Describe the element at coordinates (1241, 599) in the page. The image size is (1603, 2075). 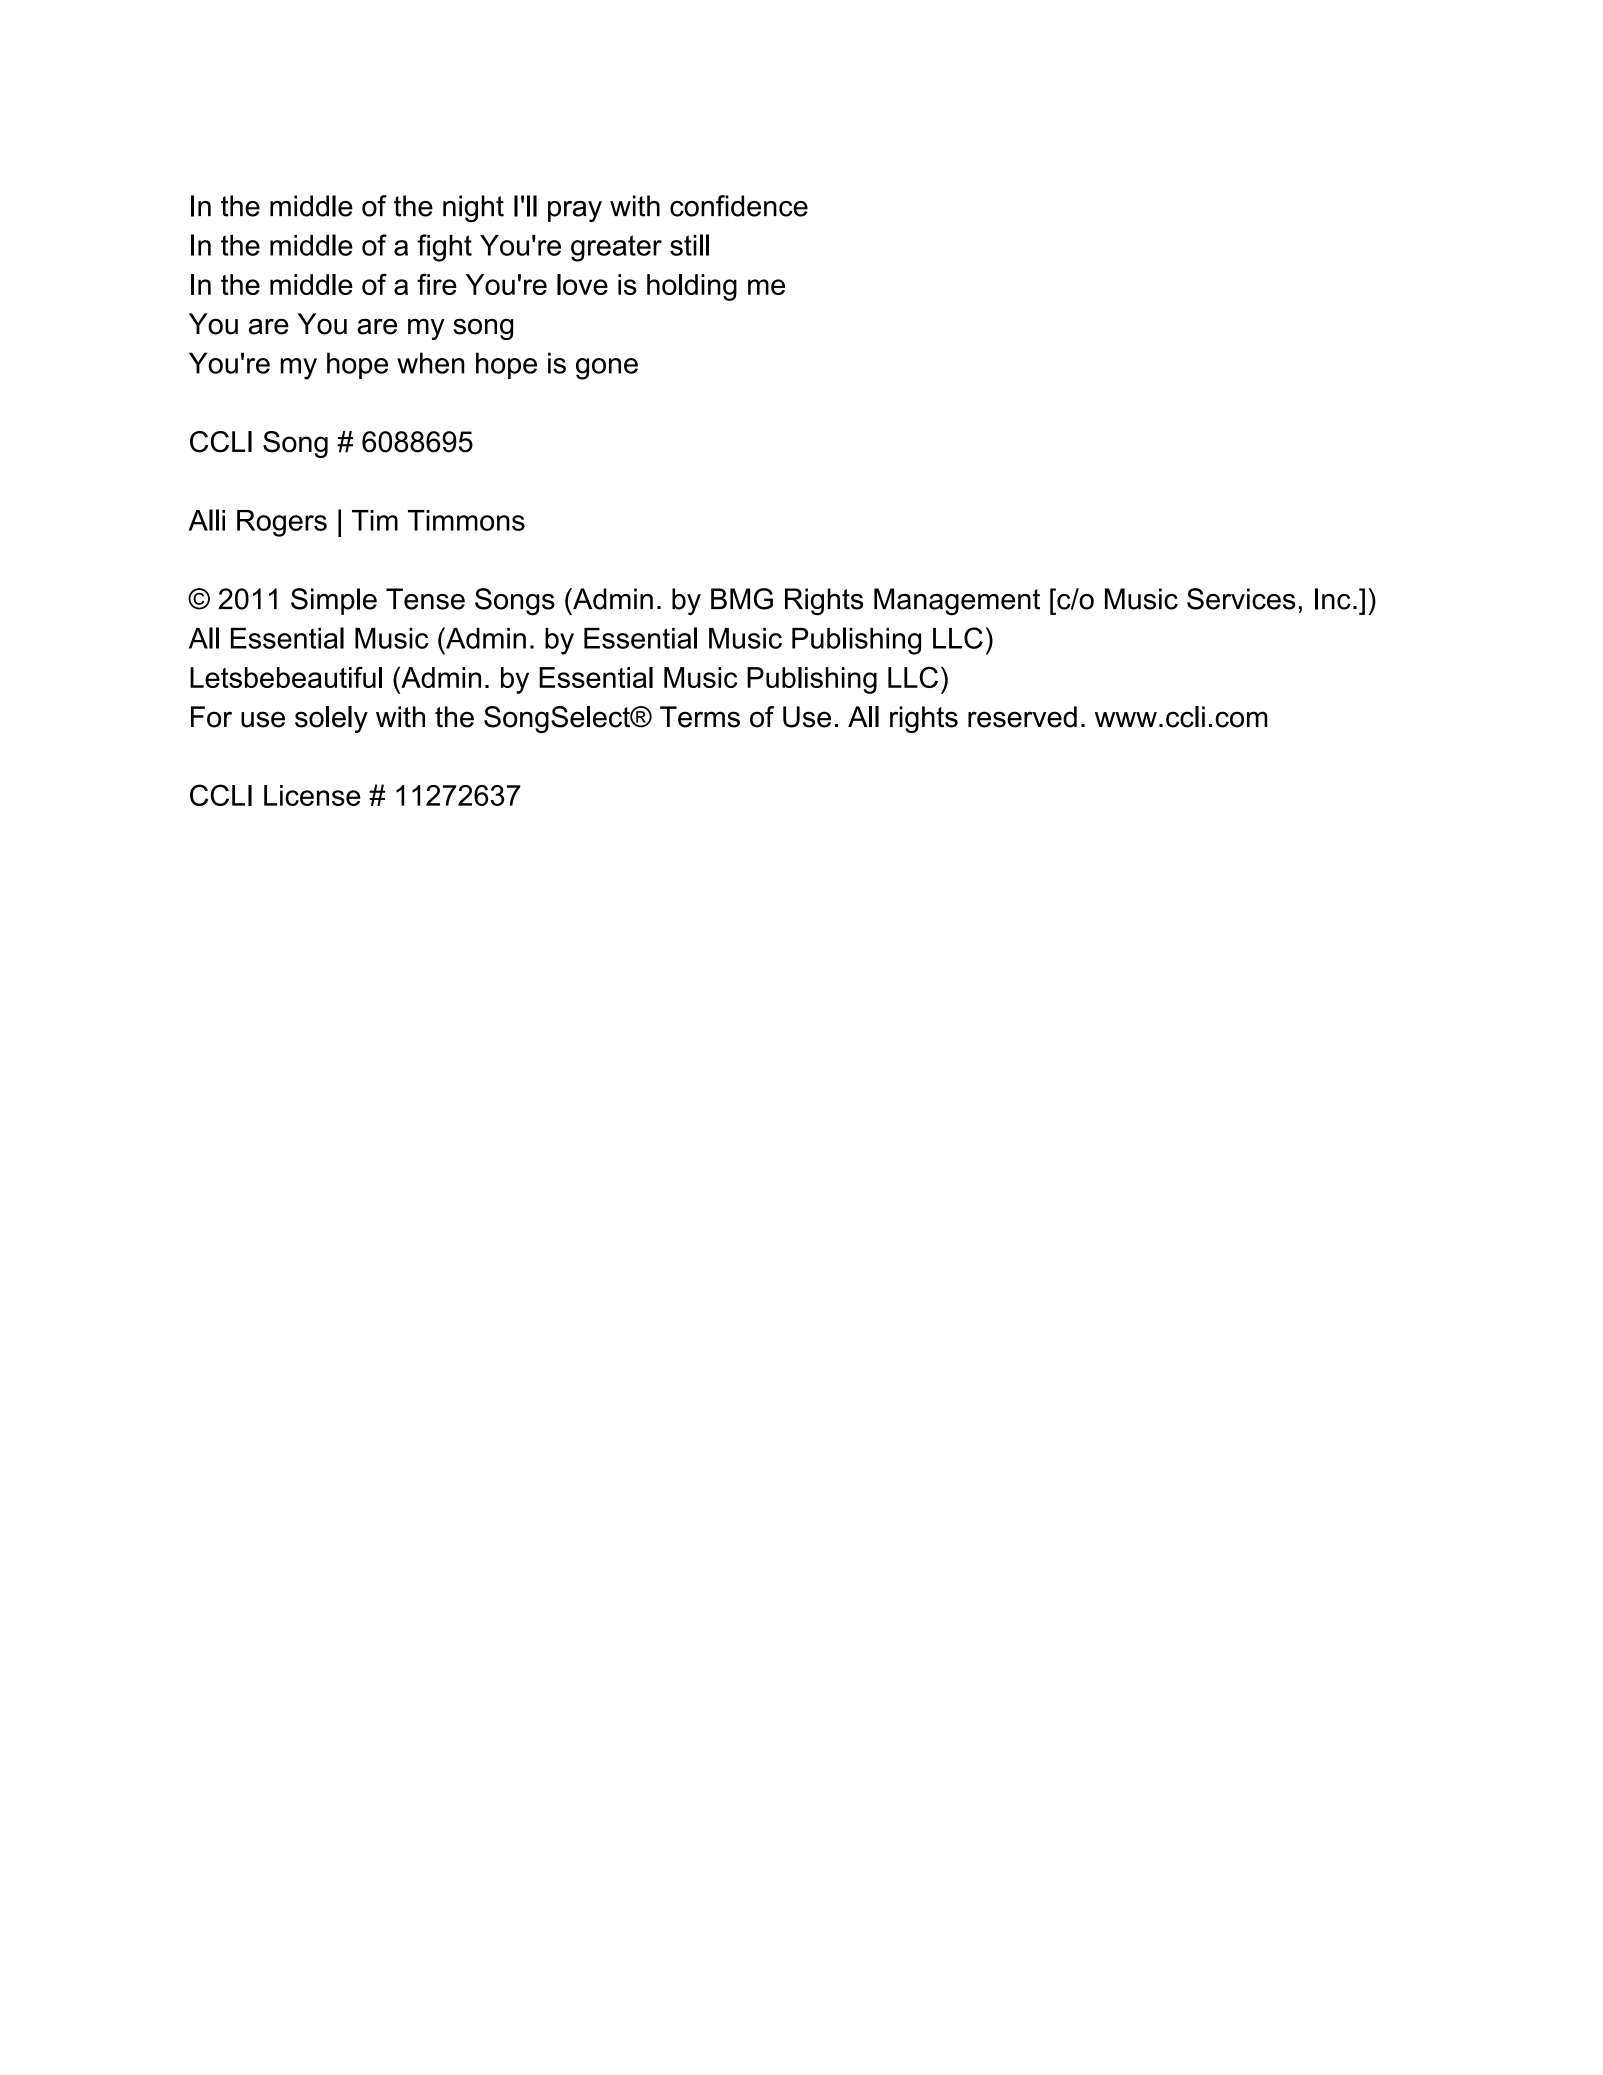
I see `Services` at that location.
